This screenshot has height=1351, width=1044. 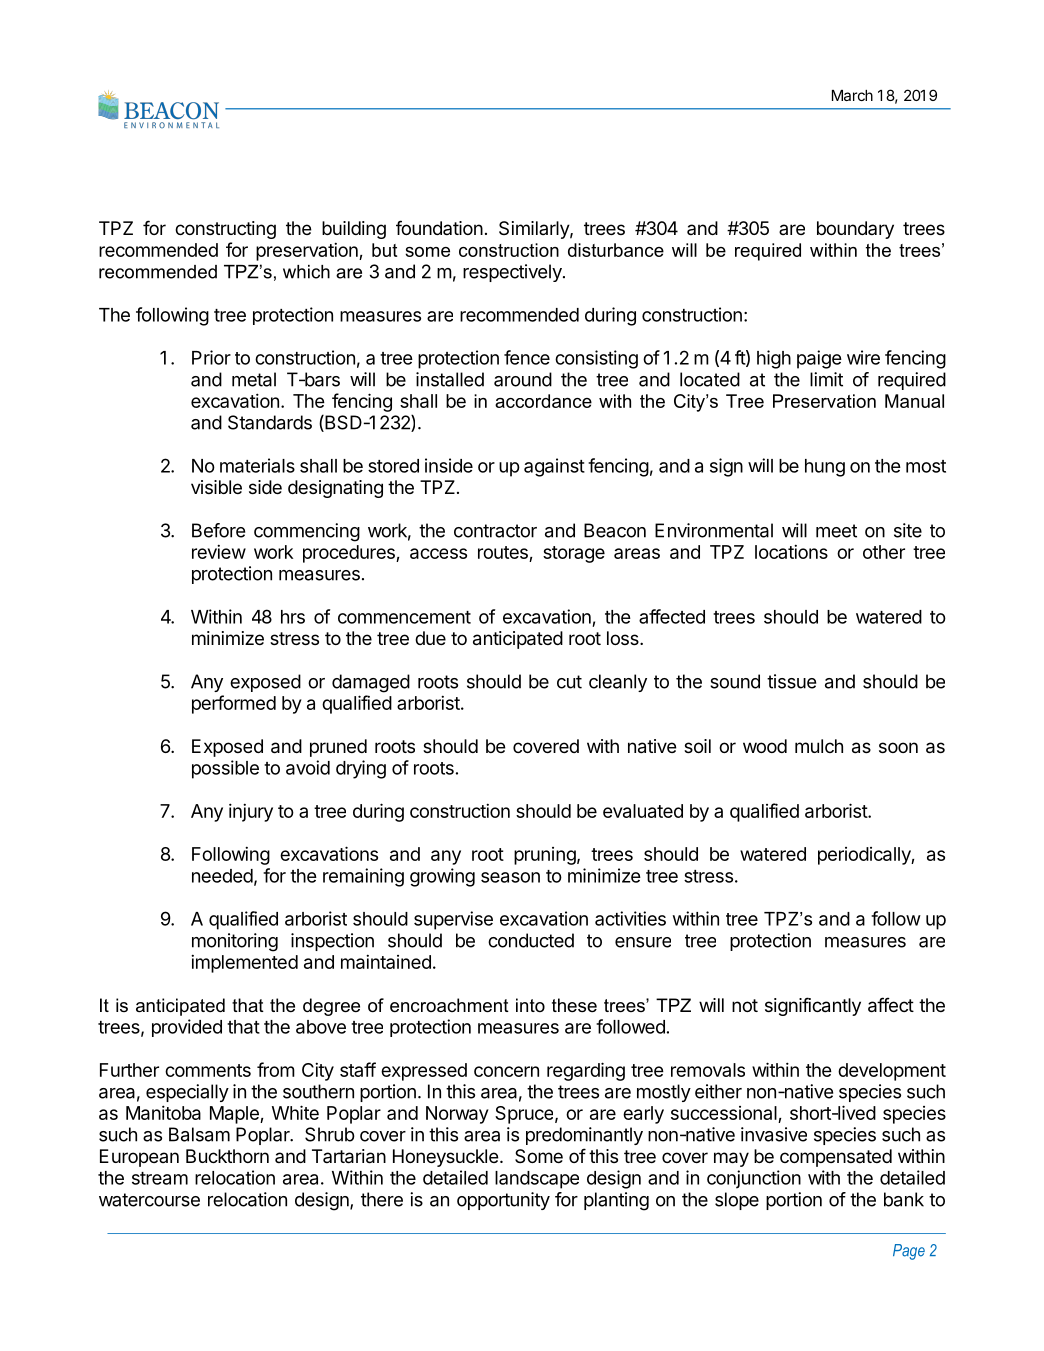 I want to click on possible, so click(x=225, y=769).
